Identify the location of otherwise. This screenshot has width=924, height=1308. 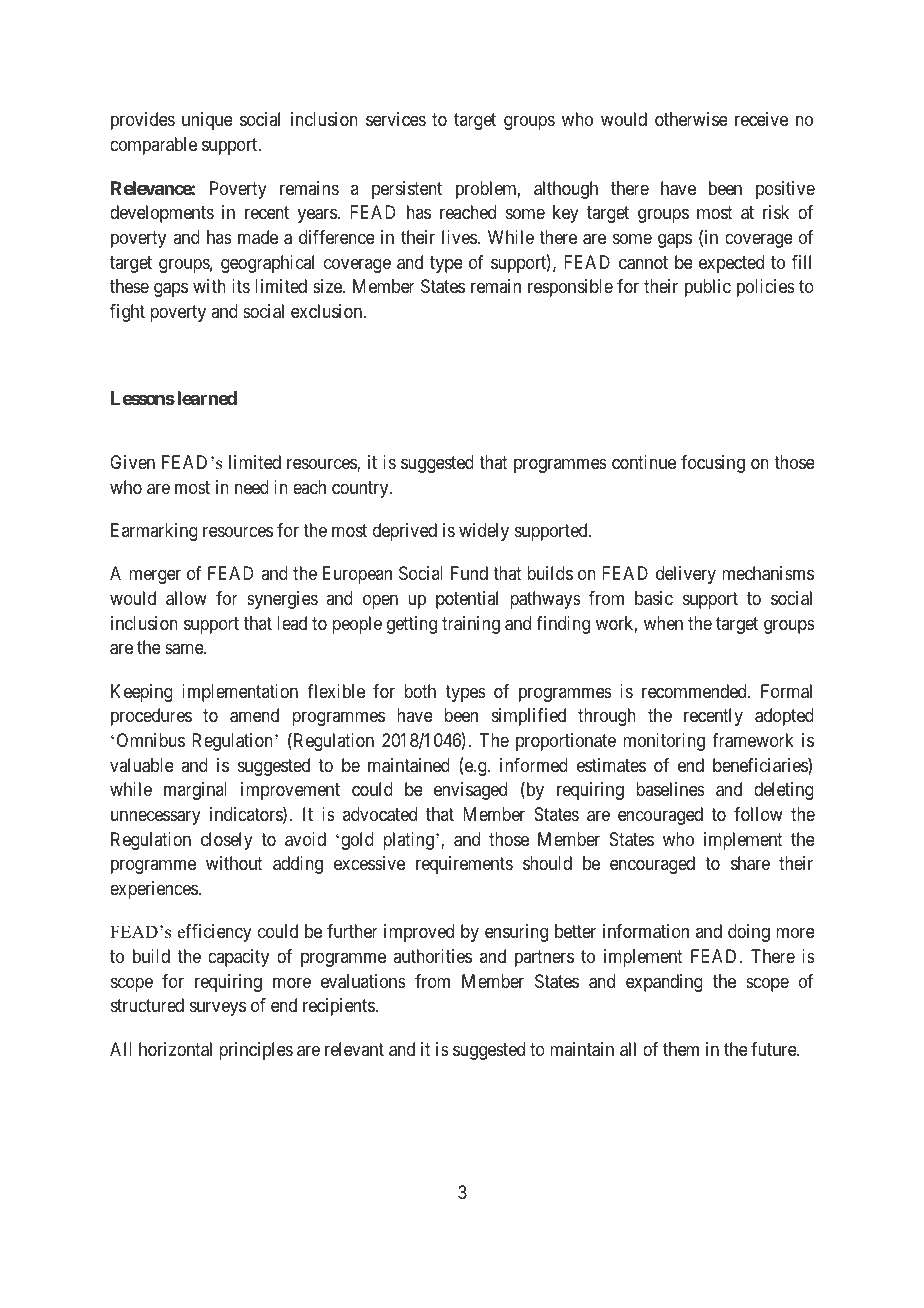
(691, 119).
